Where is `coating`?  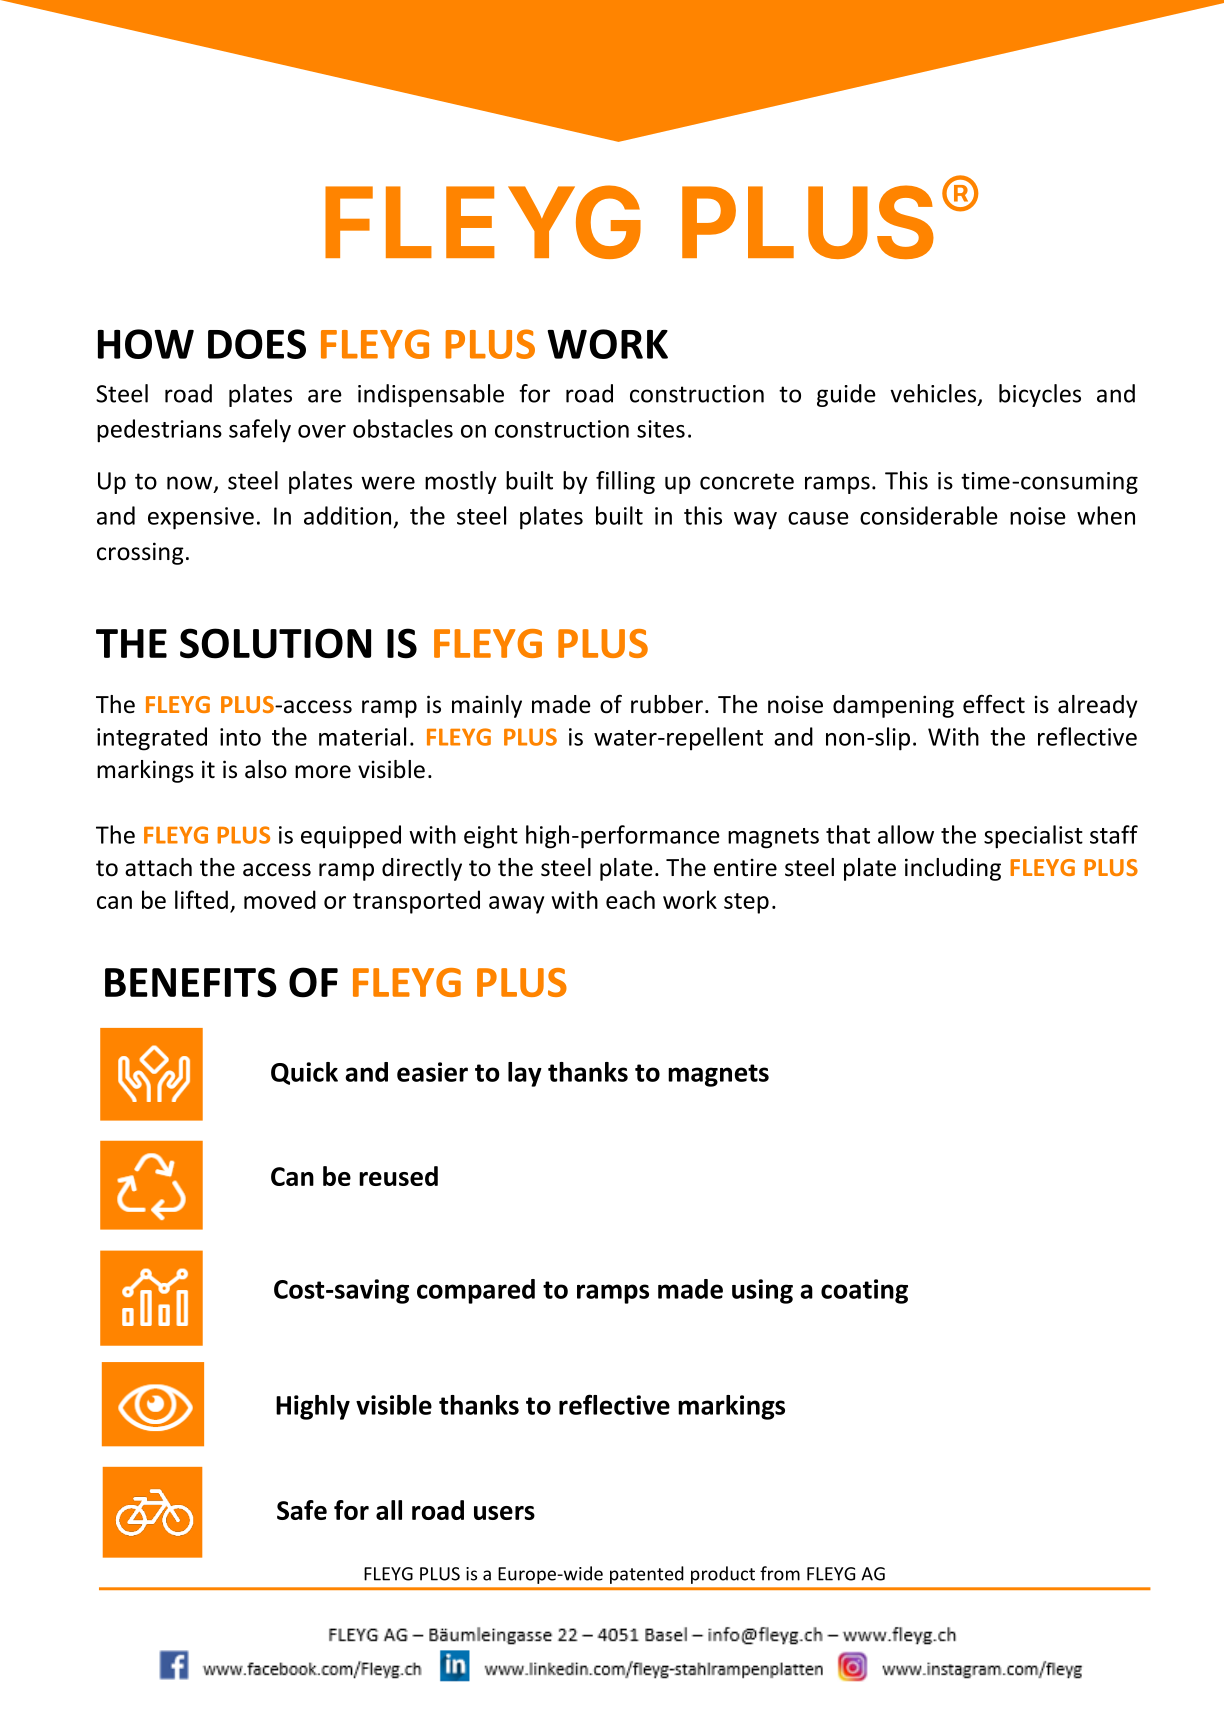 coating is located at coordinates (864, 1291).
